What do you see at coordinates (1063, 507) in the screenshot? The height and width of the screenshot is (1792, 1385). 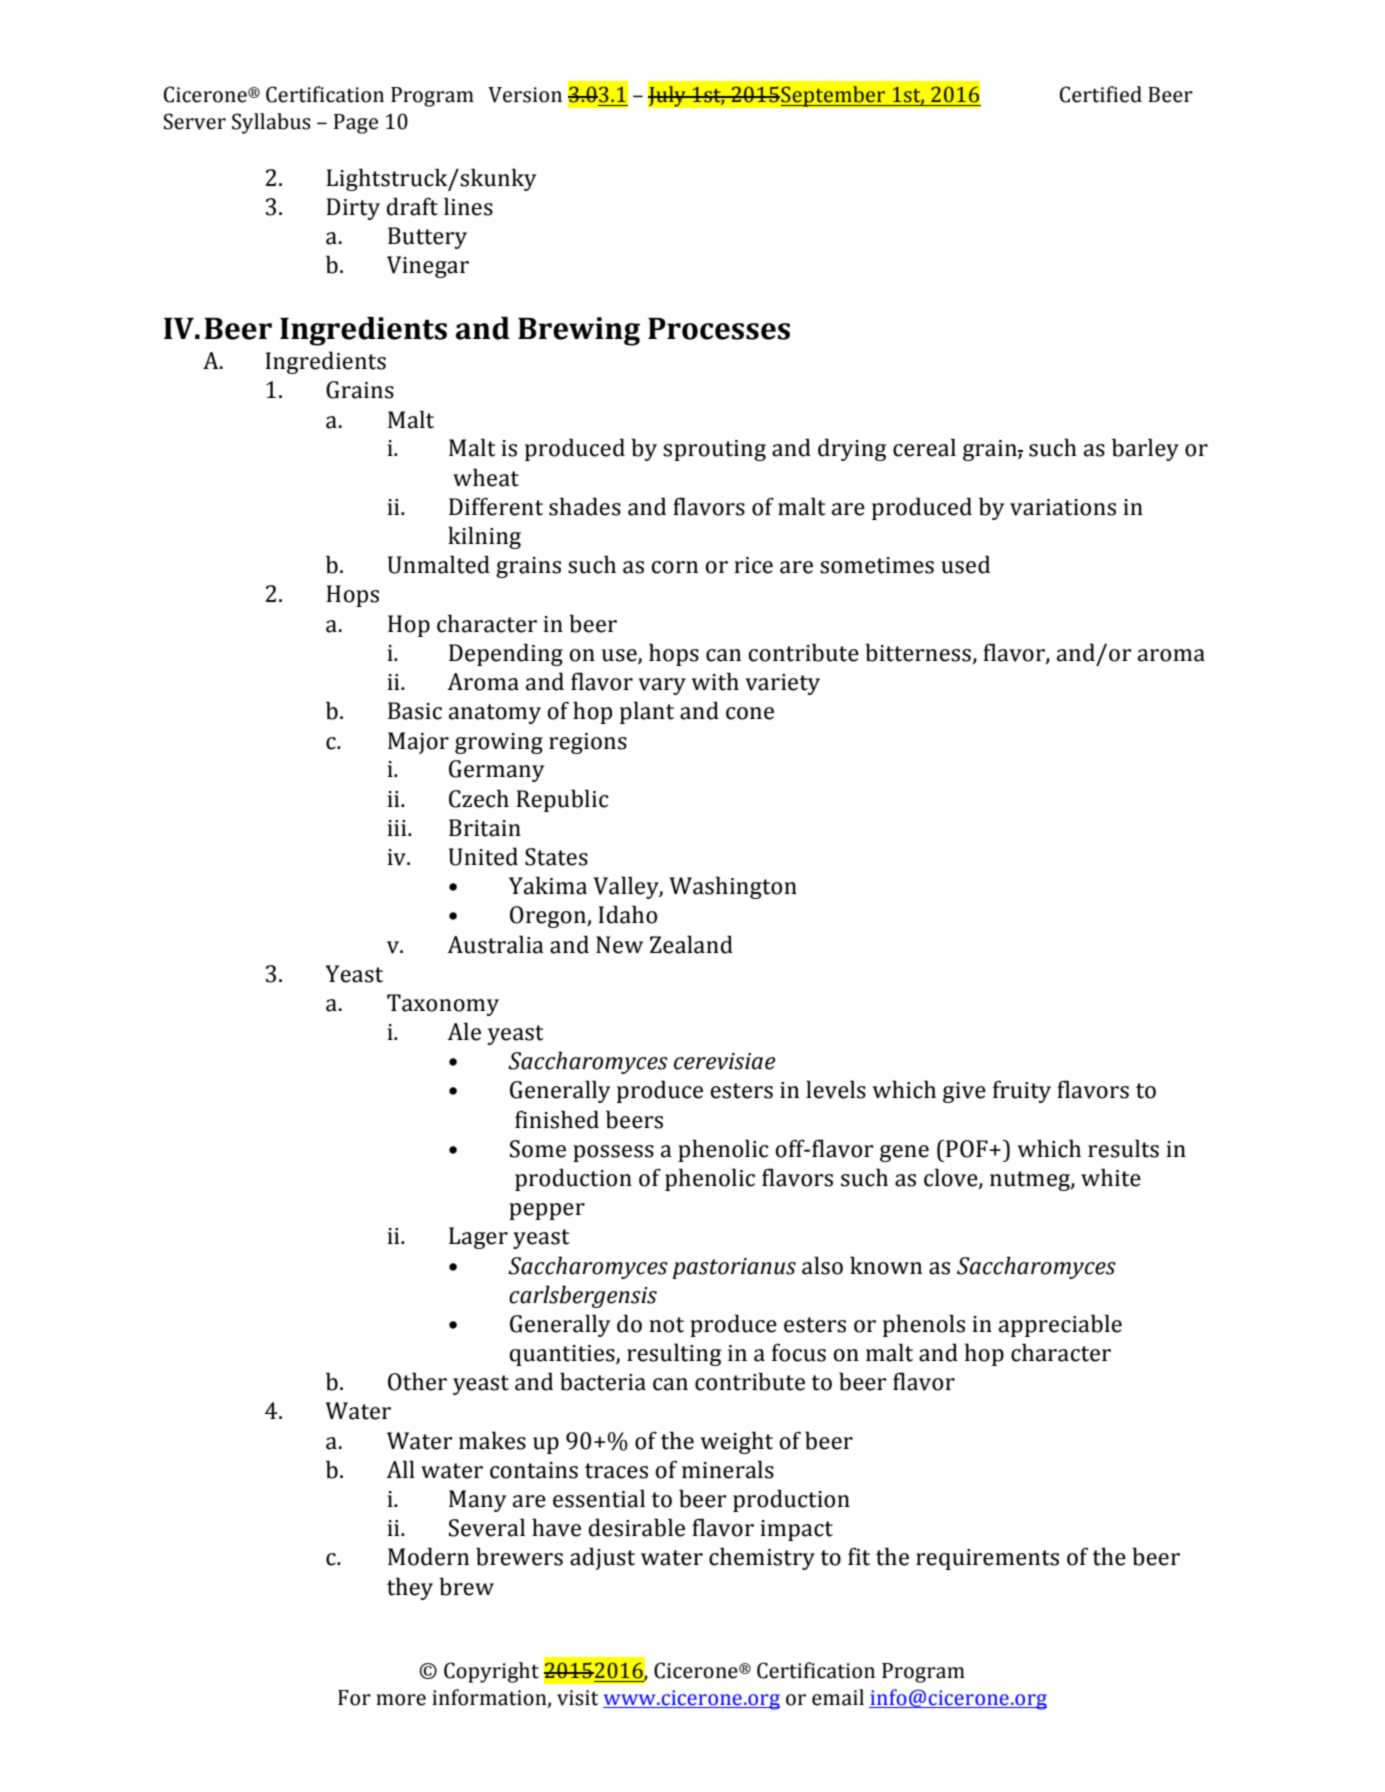 I see `variations` at bounding box center [1063, 507].
